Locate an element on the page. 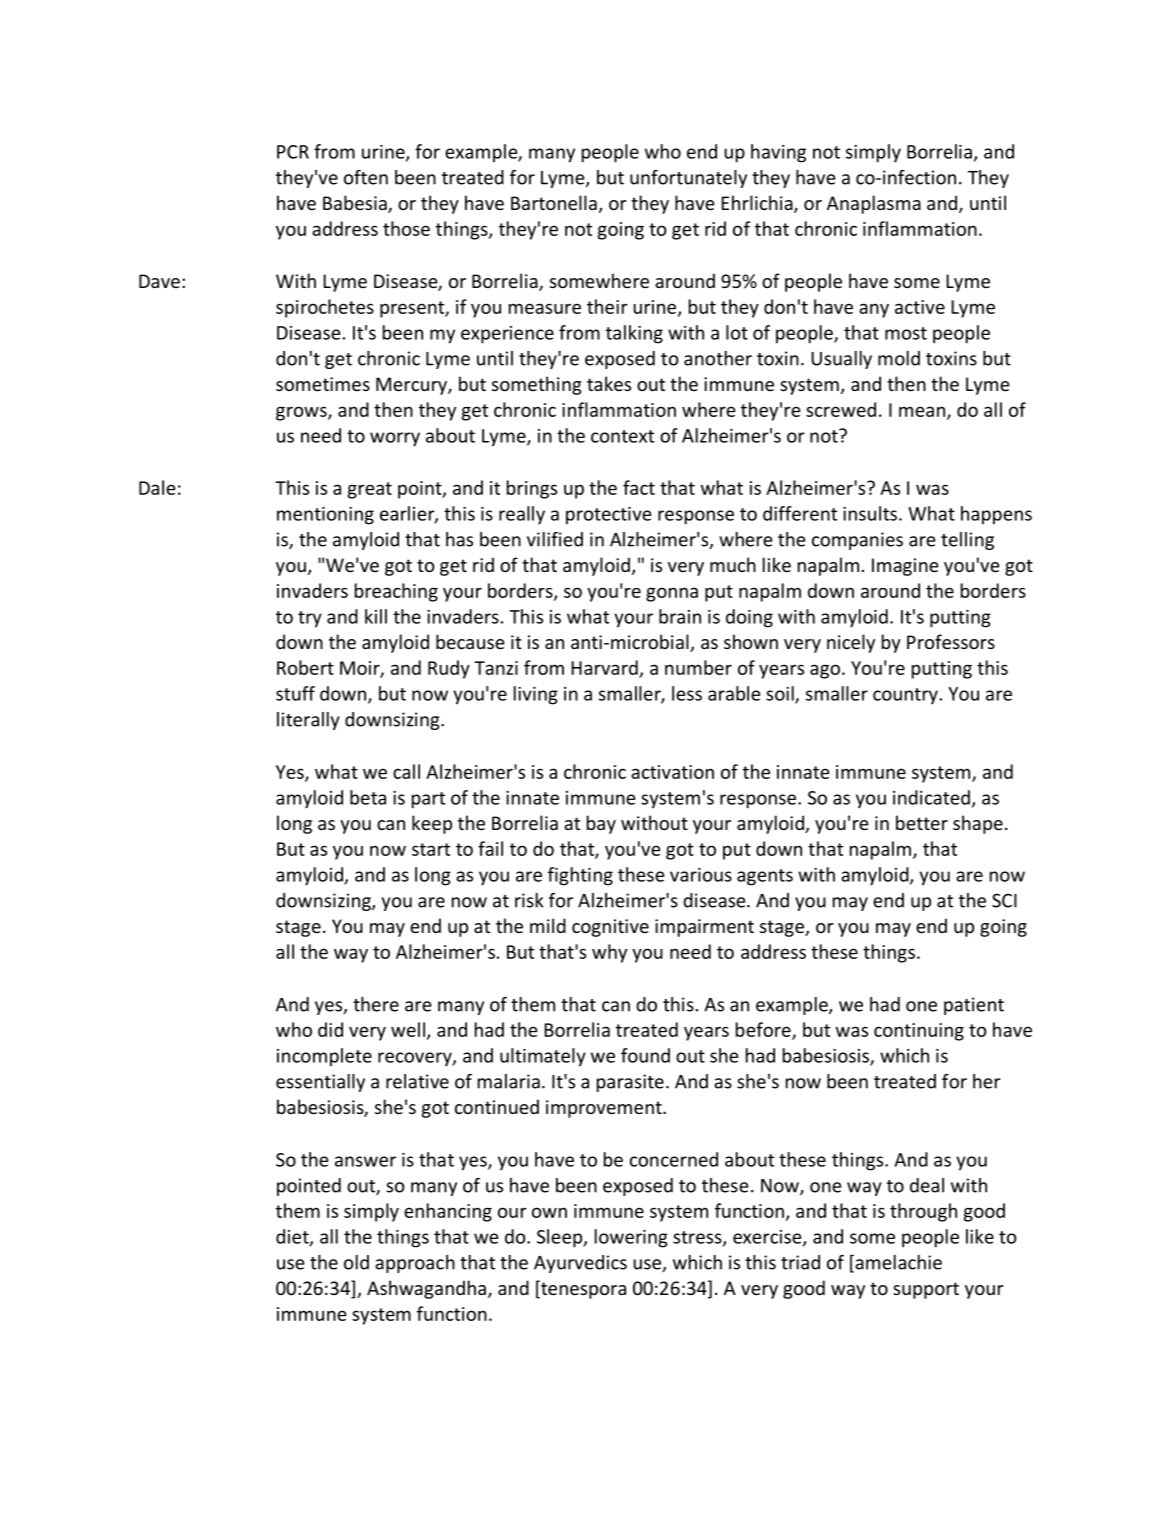  fighting is located at coordinates (580, 876).
